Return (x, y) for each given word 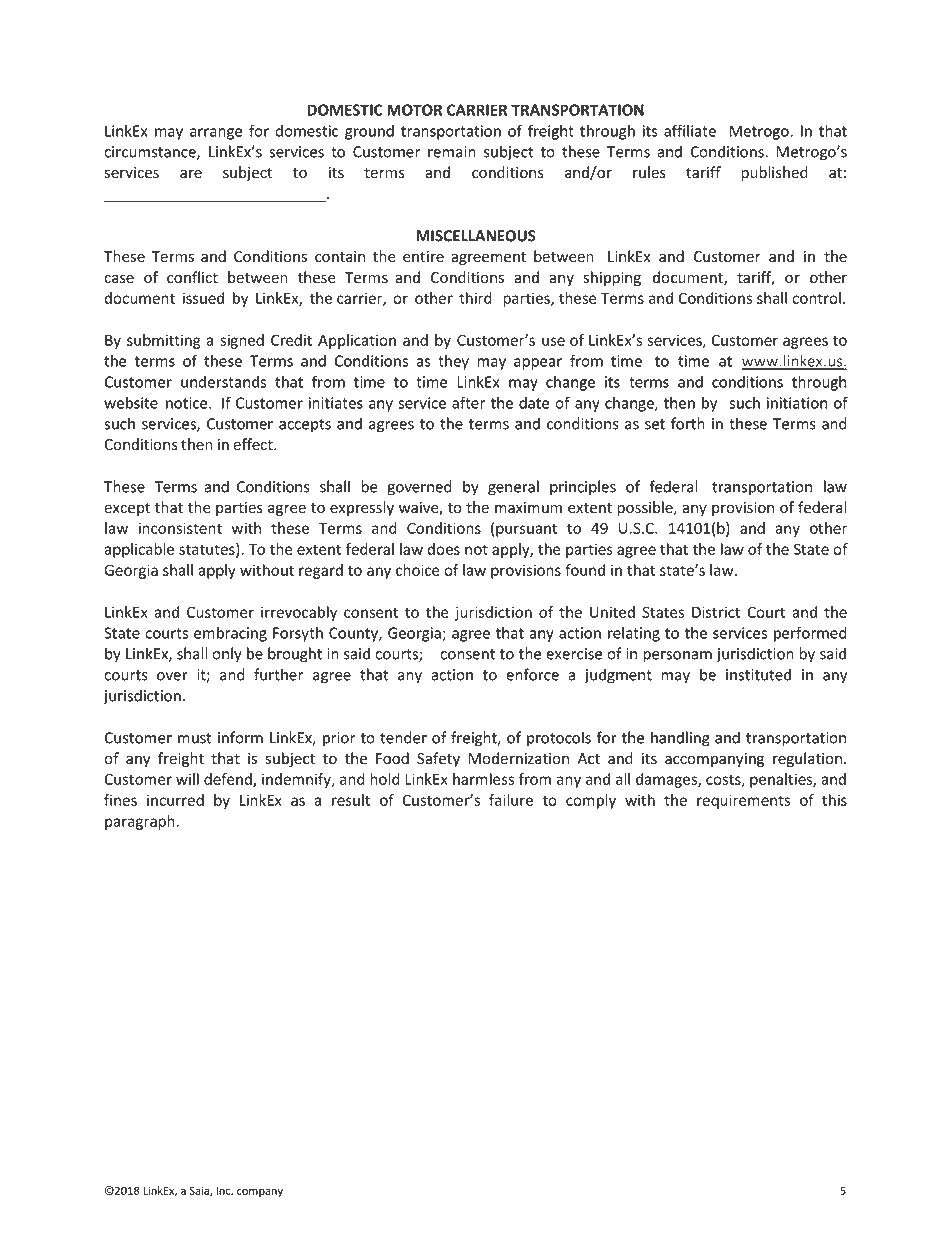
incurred (175, 800)
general (513, 488)
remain (452, 152)
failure (511, 800)
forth (688, 423)
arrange (216, 134)
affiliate (690, 130)
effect (254, 444)
